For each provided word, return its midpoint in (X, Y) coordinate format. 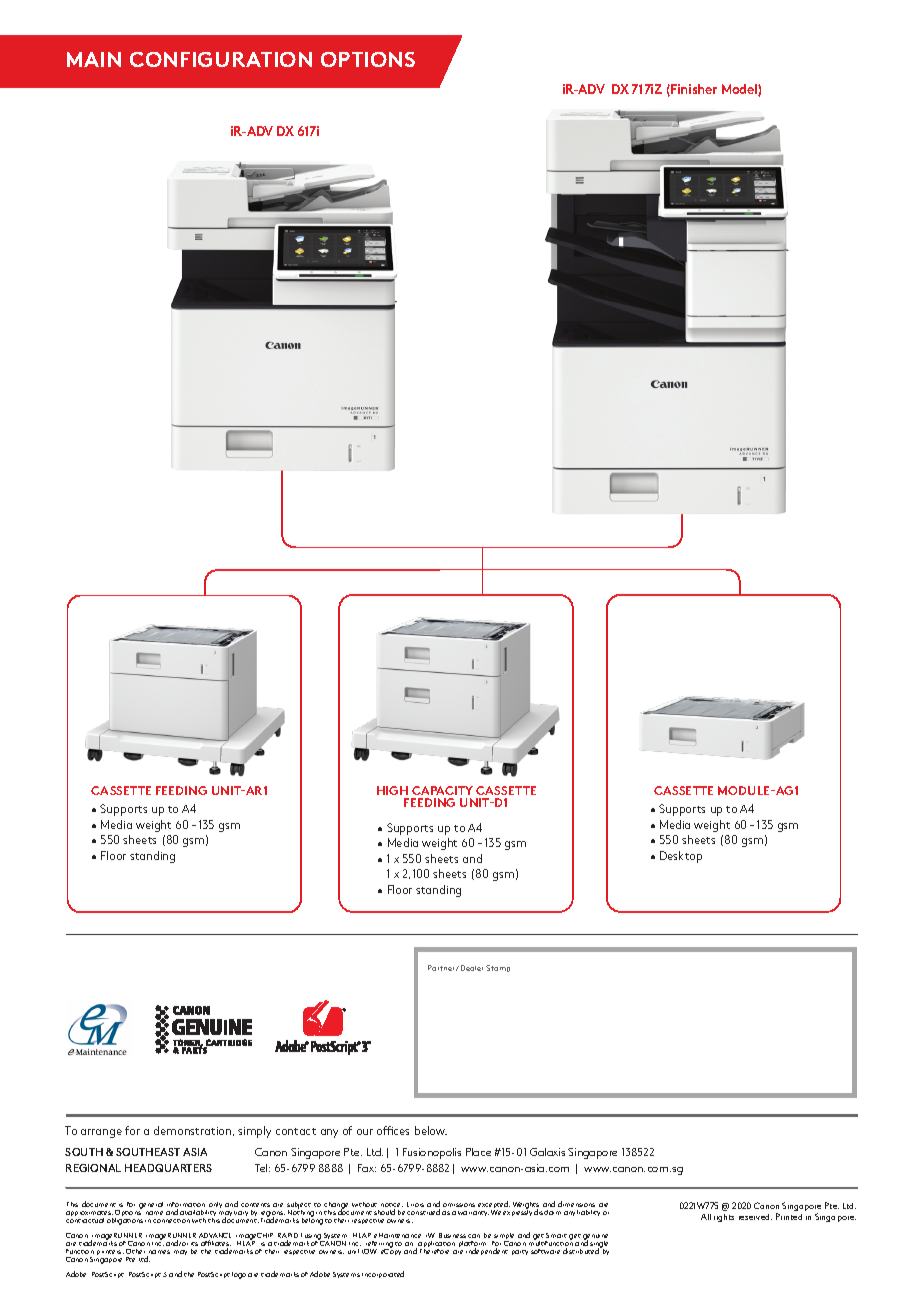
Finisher (694, 89)
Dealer (472, 968)
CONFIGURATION (221, 59)
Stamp (498, 968)
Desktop (681, 857)
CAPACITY (442, 790)
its (194, 1244)
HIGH (392, 790)
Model (740, 90)
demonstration (194, 1131)
